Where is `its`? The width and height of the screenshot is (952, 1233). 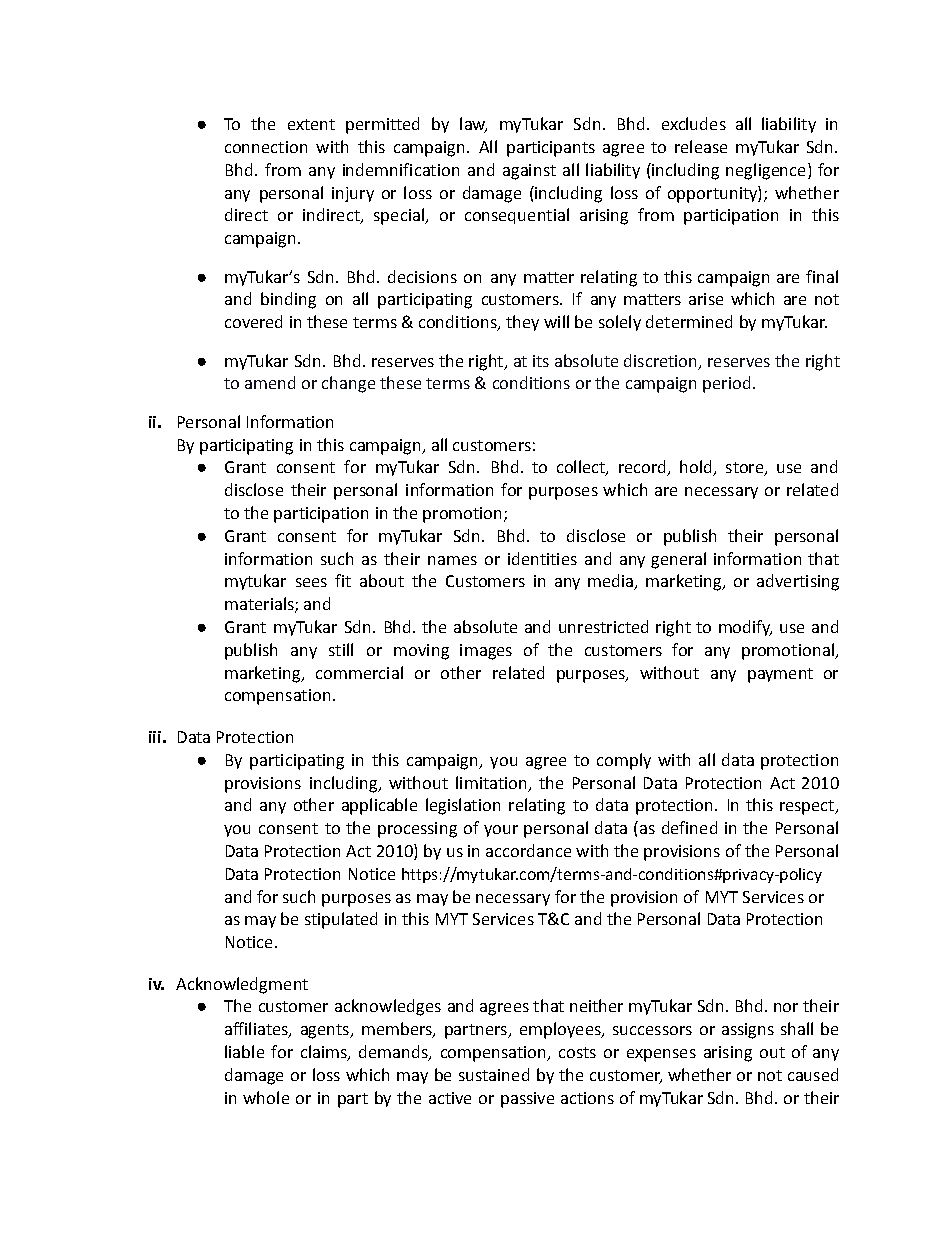 its is located at coordinates (541, 361).
